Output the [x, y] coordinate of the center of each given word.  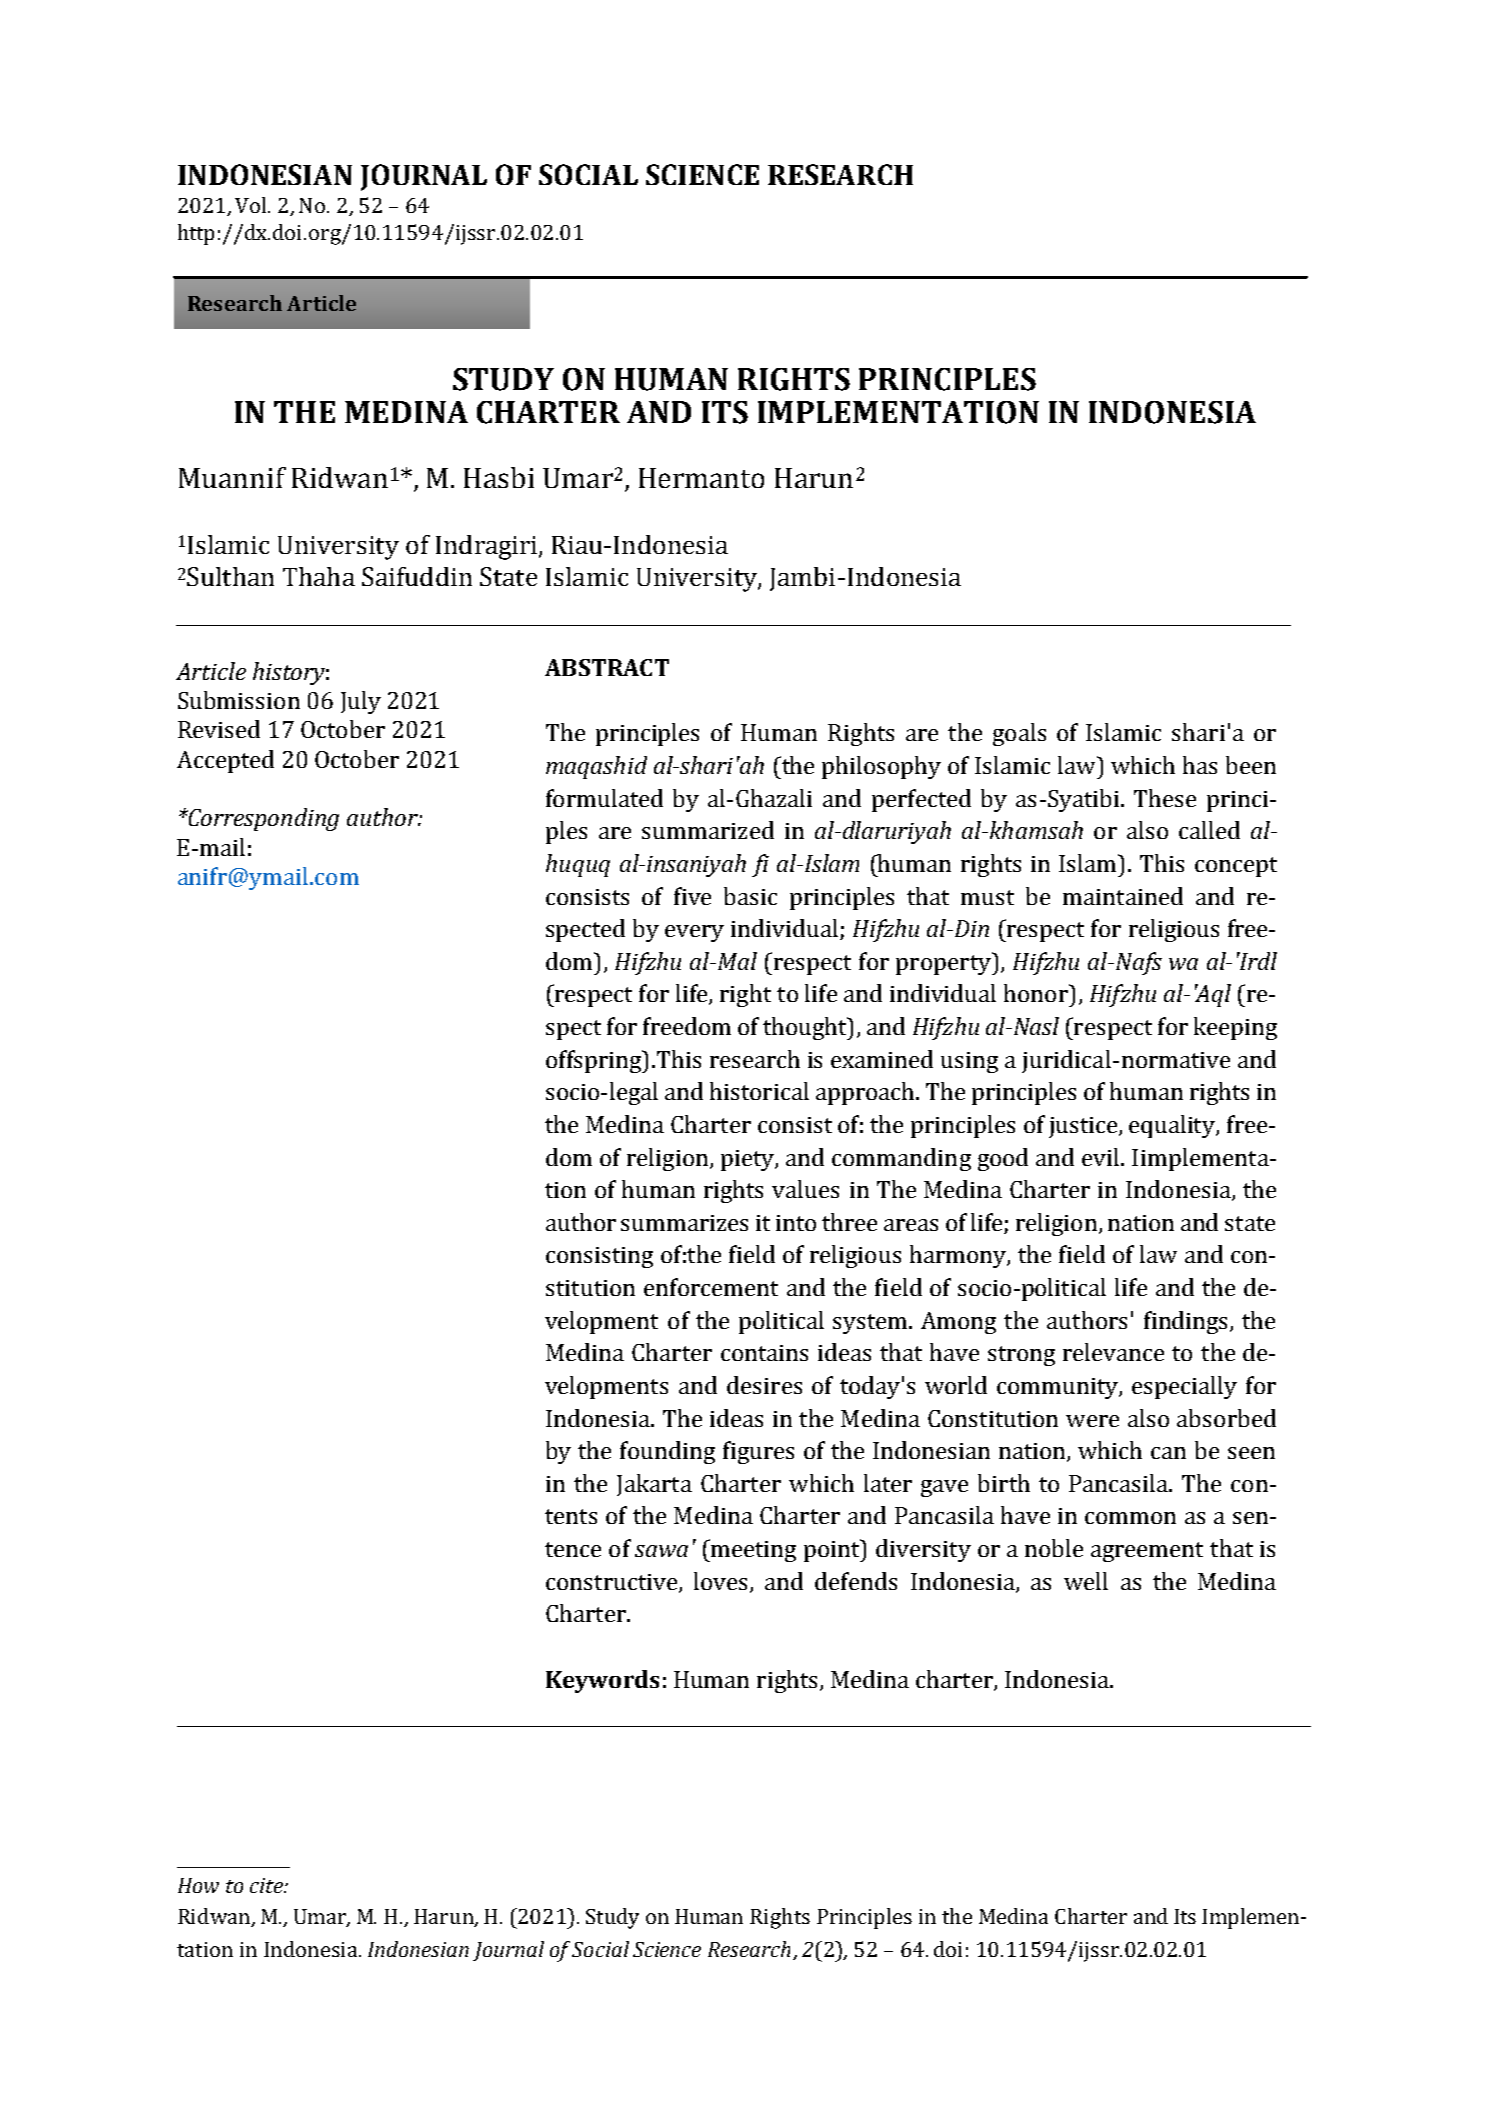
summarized [708, 830]
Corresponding [263, 819]
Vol [252, 205]
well [1086, 1581]
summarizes [684, 1223]
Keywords [602, 1681]
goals [1019, 734]
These [1165, 798]
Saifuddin [417, 576]
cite [267, 1885]
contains [764, 1353]
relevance [1113, 1352]
